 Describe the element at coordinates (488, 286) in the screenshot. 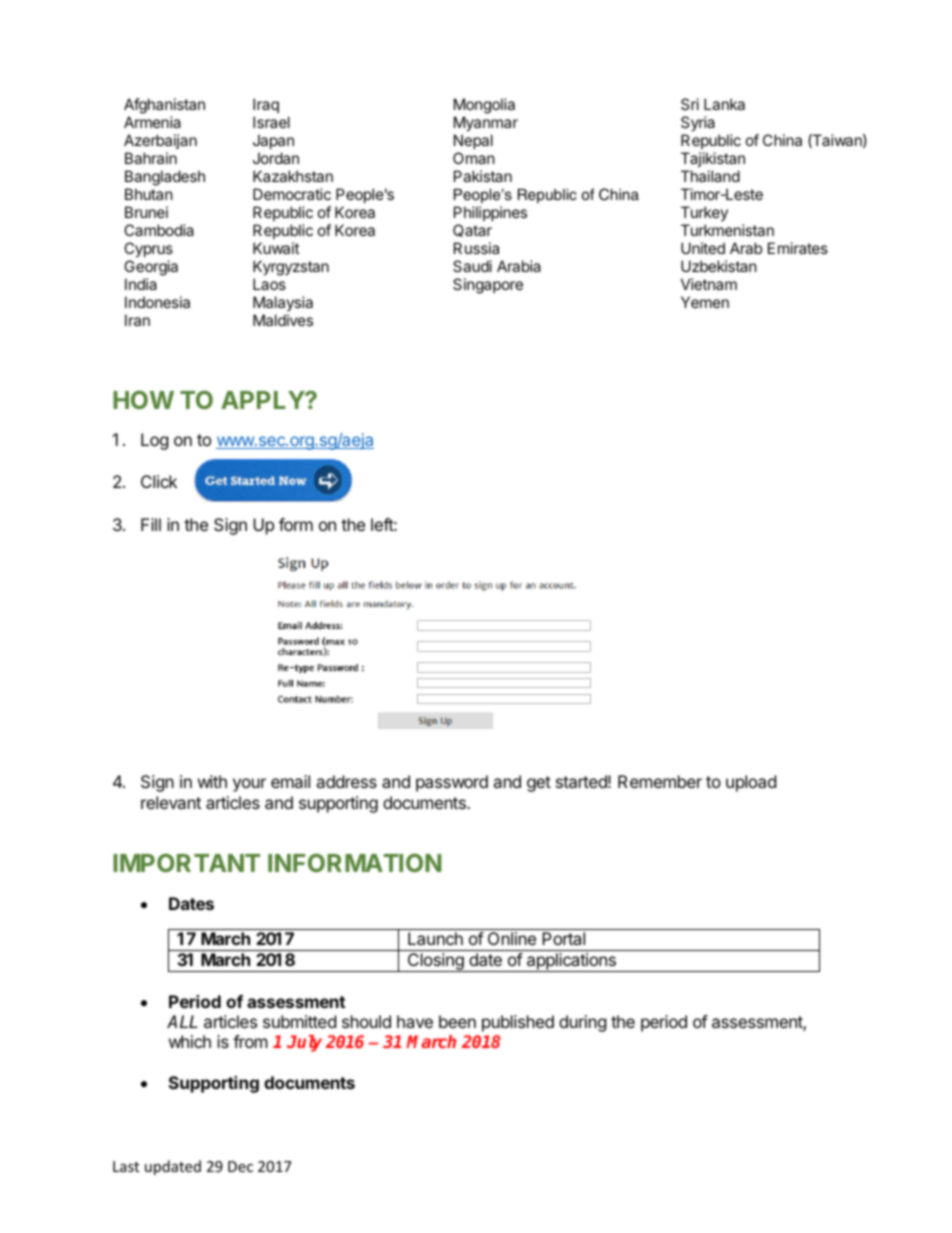

I see `Singapore` at that location.
